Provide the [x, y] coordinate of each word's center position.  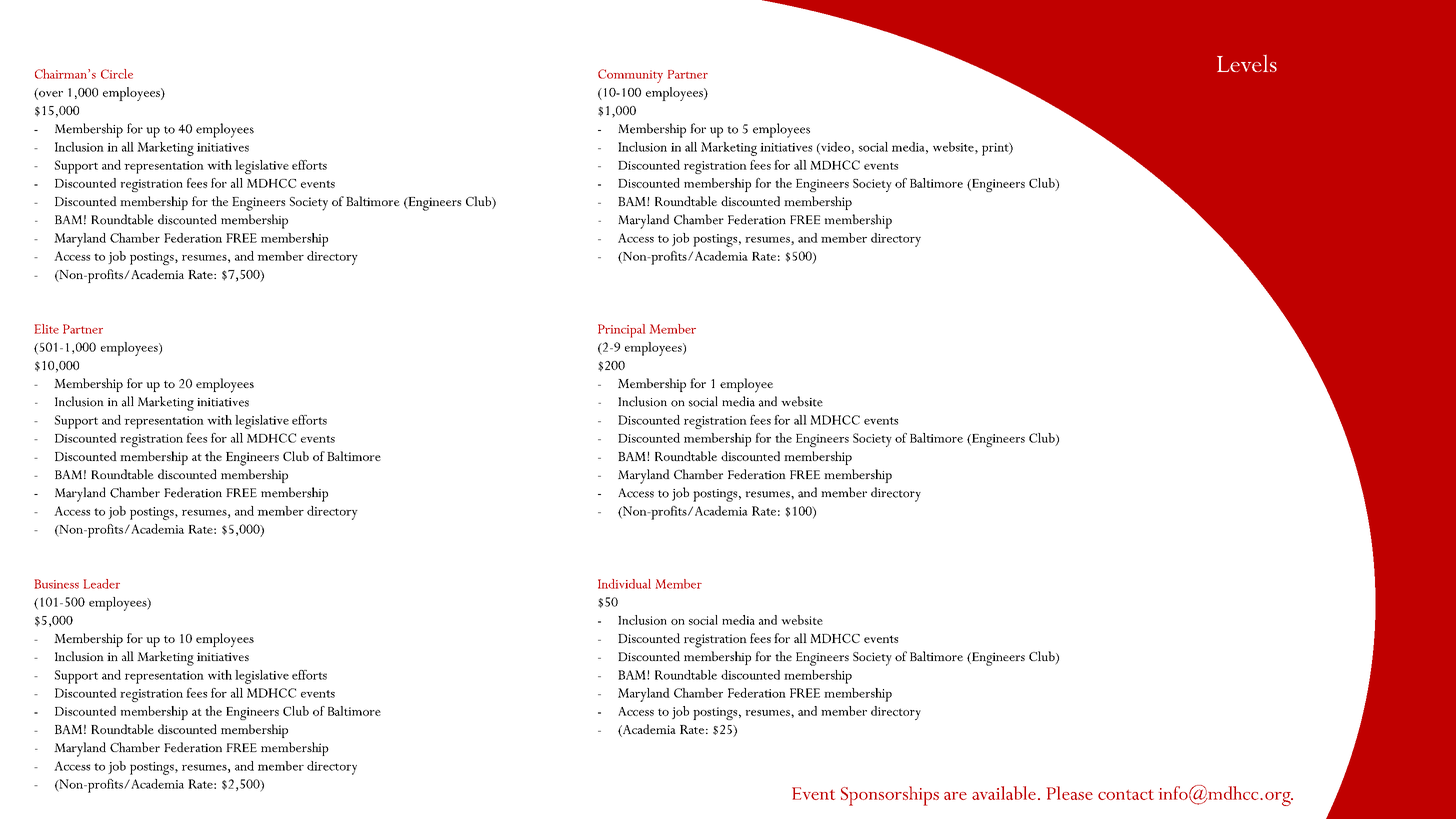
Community [630, 76]
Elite [47, 329]
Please [1070, 793]
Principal [621, 331]
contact [1126, 795]
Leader [102, 584]
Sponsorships [890, 796]
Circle [117, 74]
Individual [624, 584]
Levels [1247, 63]
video [834, 148]
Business [57, 584]
